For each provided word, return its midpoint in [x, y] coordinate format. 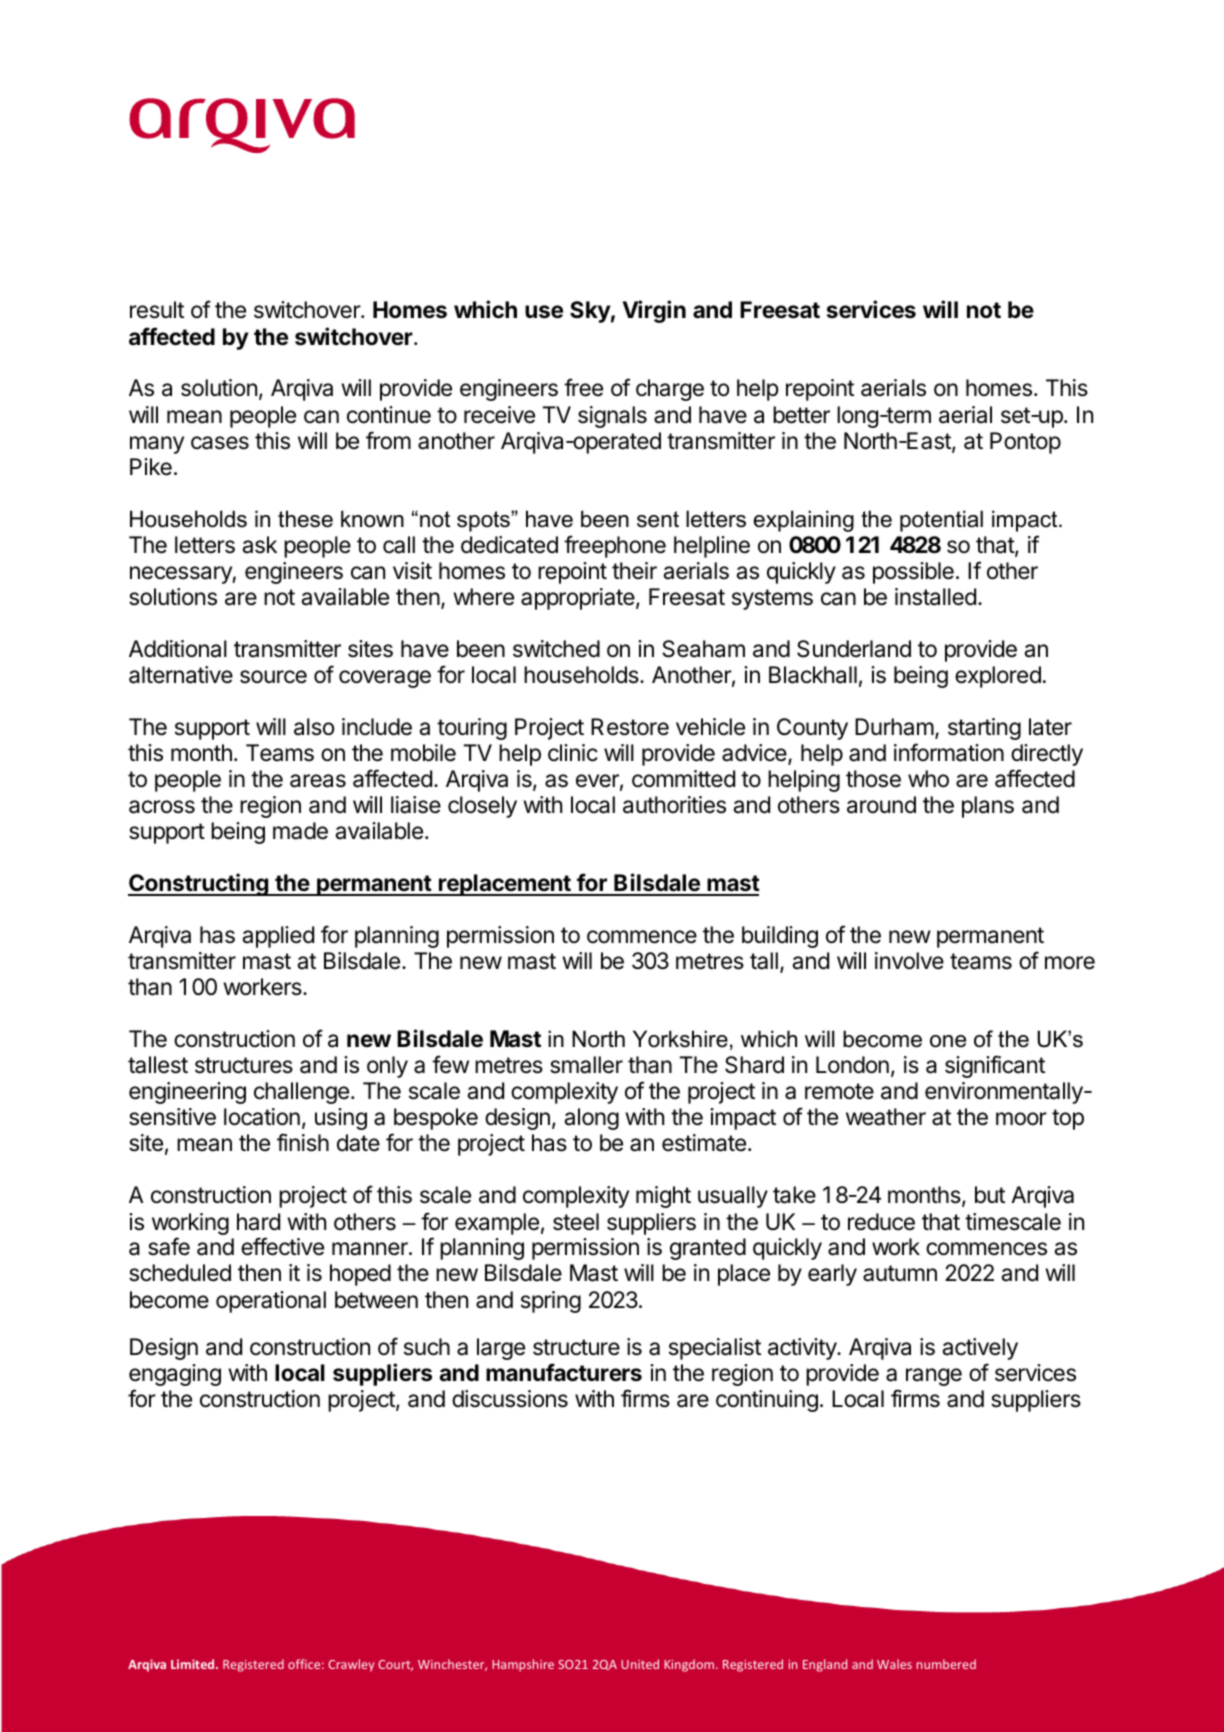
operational [271, 1302]
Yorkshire [680, 1039]
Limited [194, 1664]
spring [551, 1302]
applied [278, 937]
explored [998, 677]
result [157, 310]
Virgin [654, 311]
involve [909, 961]
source [273, 677]
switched [556, 649]
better [801, 415]
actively [980, 1349]
